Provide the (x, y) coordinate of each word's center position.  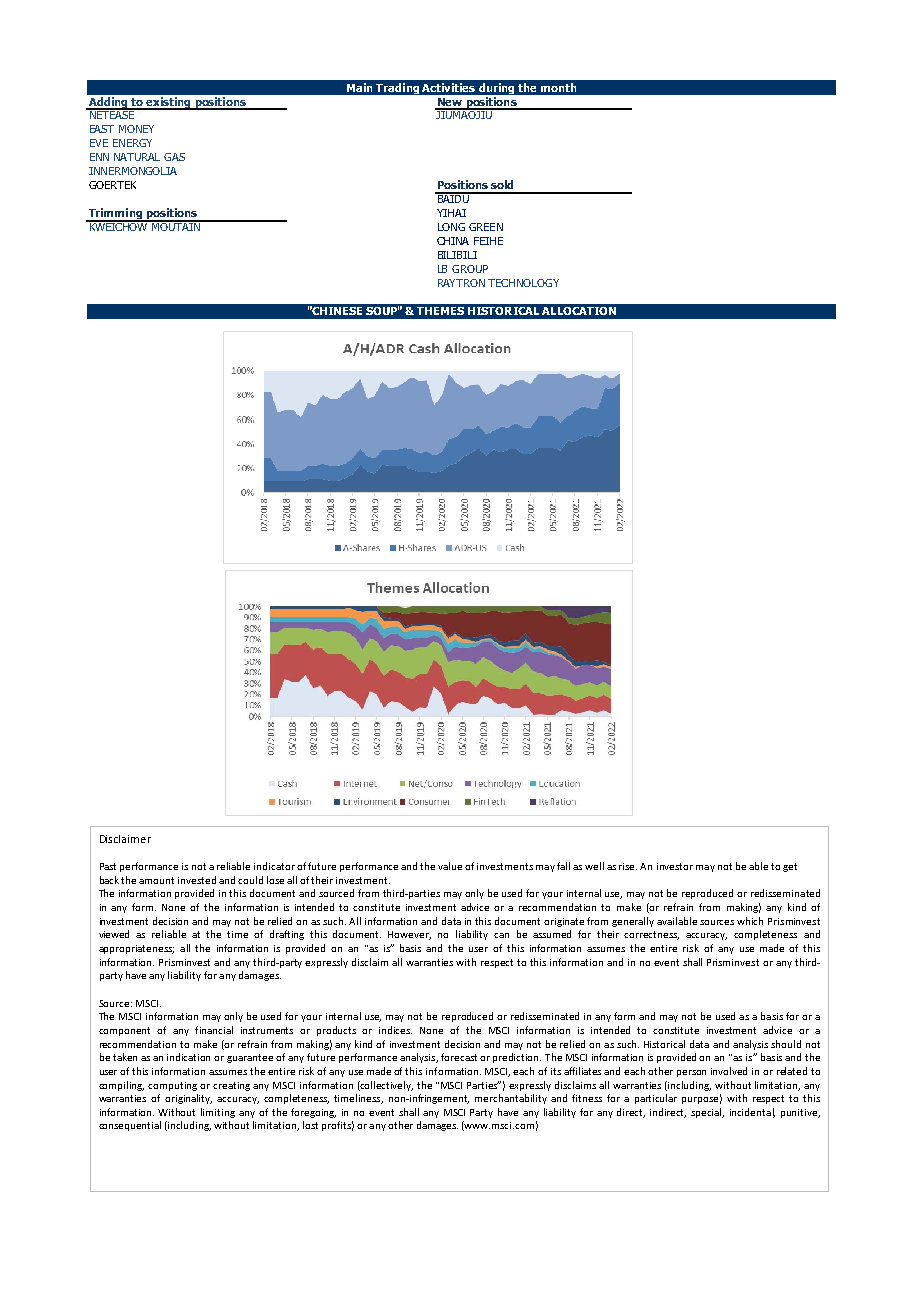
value (450, 866)
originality (188, 1099)
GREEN (486, 227)
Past (108, 866)
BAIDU (453, 198)
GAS (174, 157)
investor (675, 866)
